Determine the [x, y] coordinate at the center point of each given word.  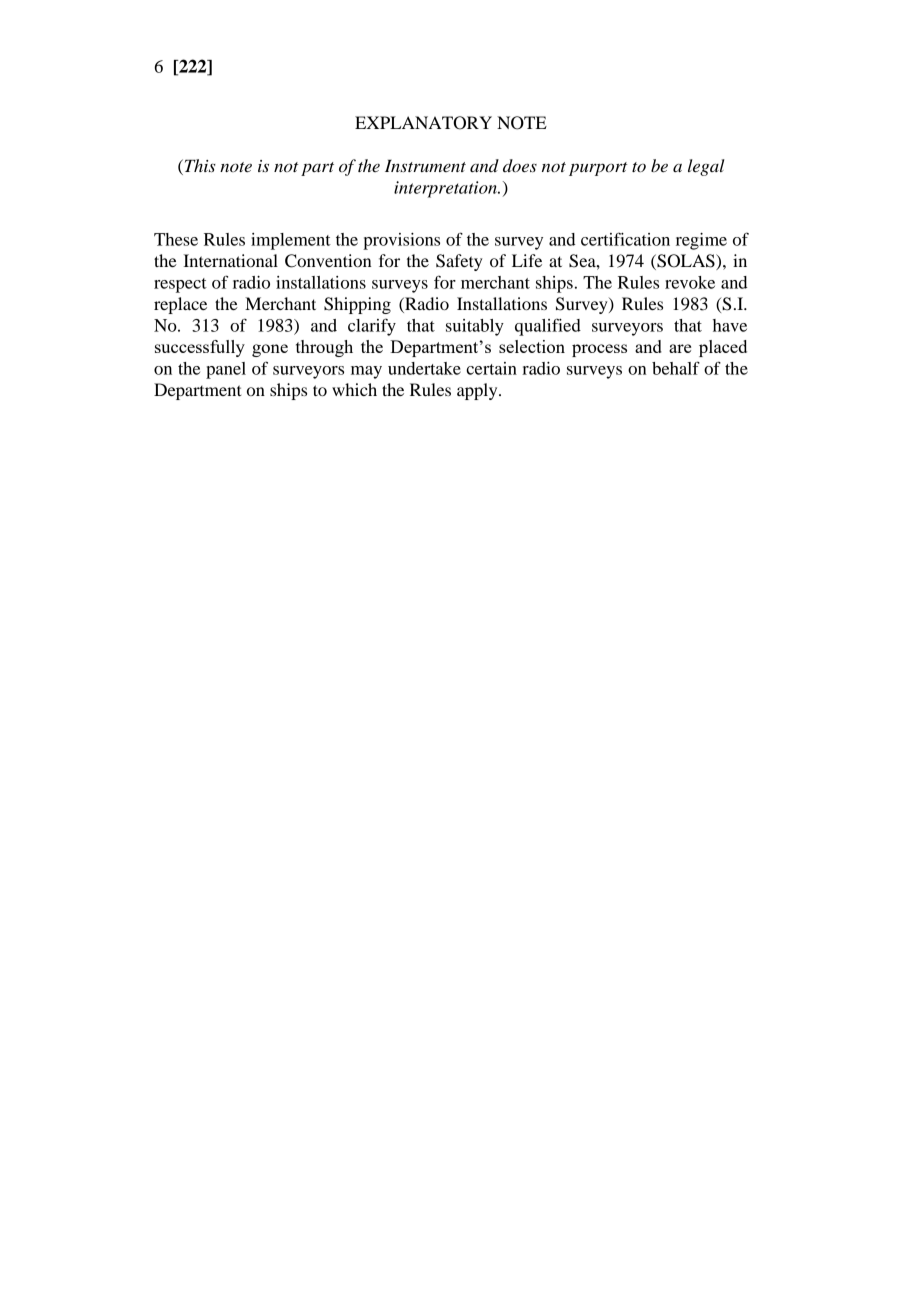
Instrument [425, 166]
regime [701, 241]
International [230, 260]
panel [226, 370]
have [730, 325]
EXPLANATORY [423, 123]
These [176, 239]
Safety [459, 262]
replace [180, 305]
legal [706, 167]
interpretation [446, 189]
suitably [475, 327]
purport [598, 169]
